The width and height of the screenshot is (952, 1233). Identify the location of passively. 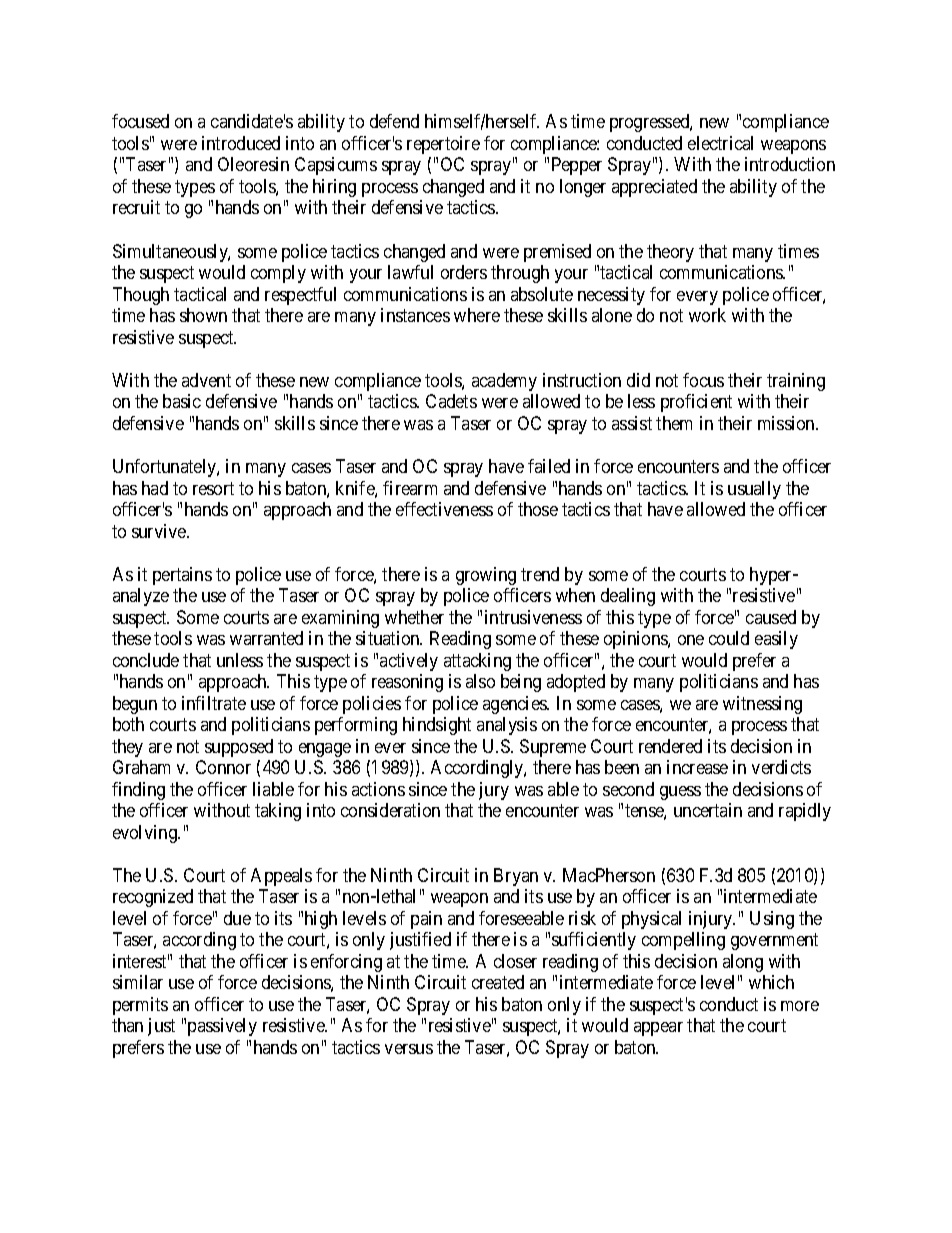
(222, 1027).
